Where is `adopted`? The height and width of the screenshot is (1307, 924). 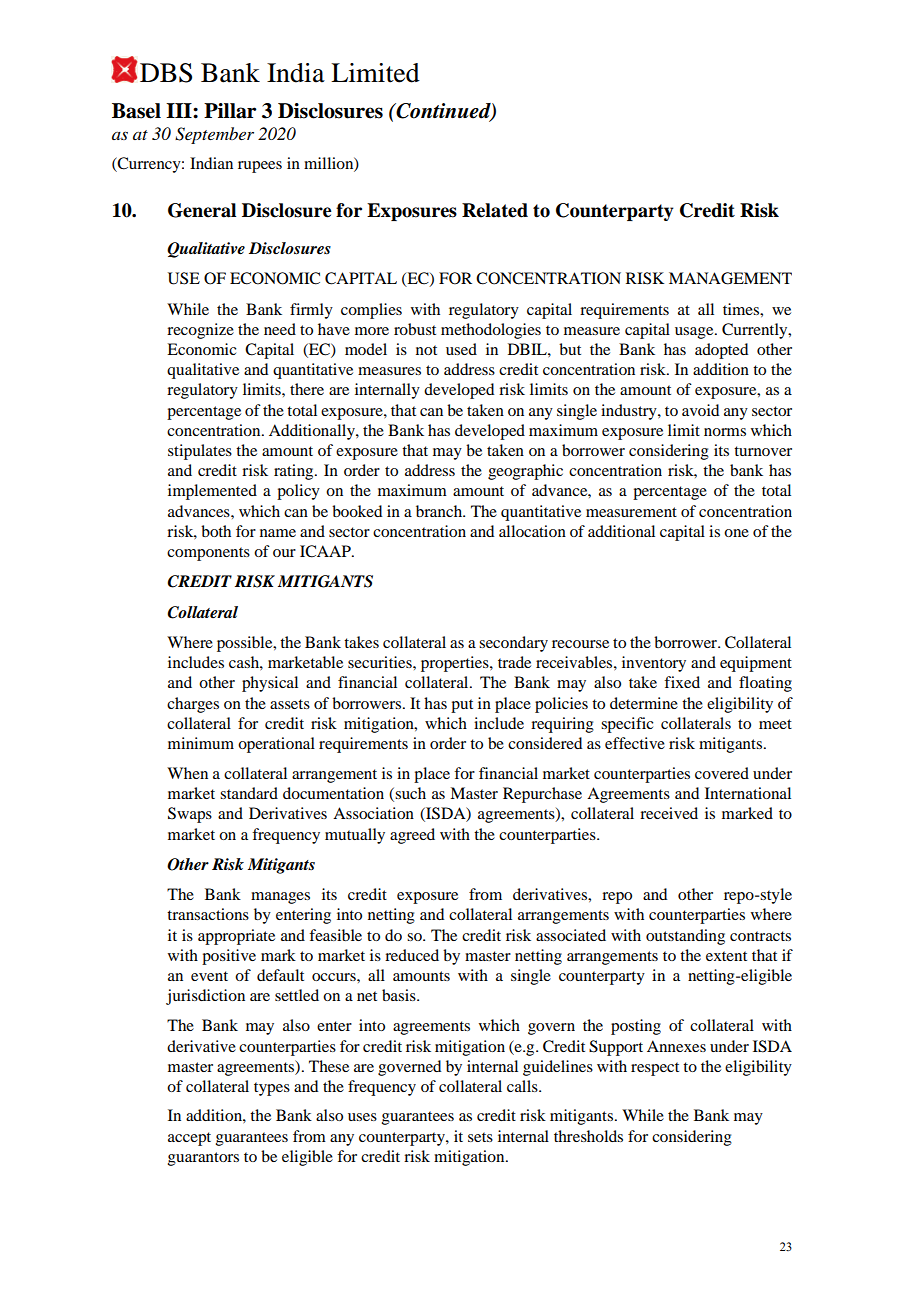
adopted is located at coordinates (721, 351).
